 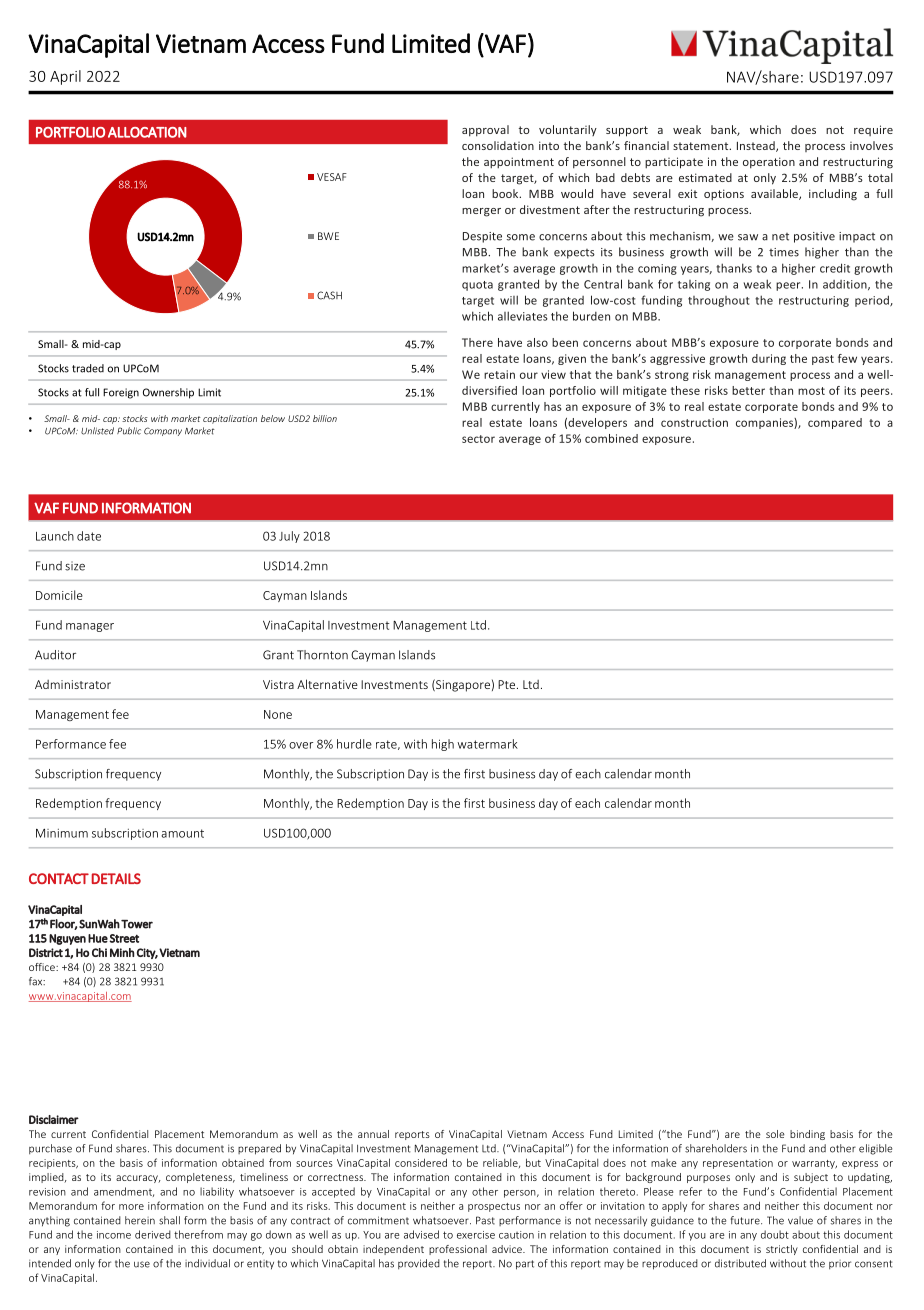 What do you see at coordinates (147, 132) in the document?
I see `ALLOCATION` at bounding box center [147, 132].
